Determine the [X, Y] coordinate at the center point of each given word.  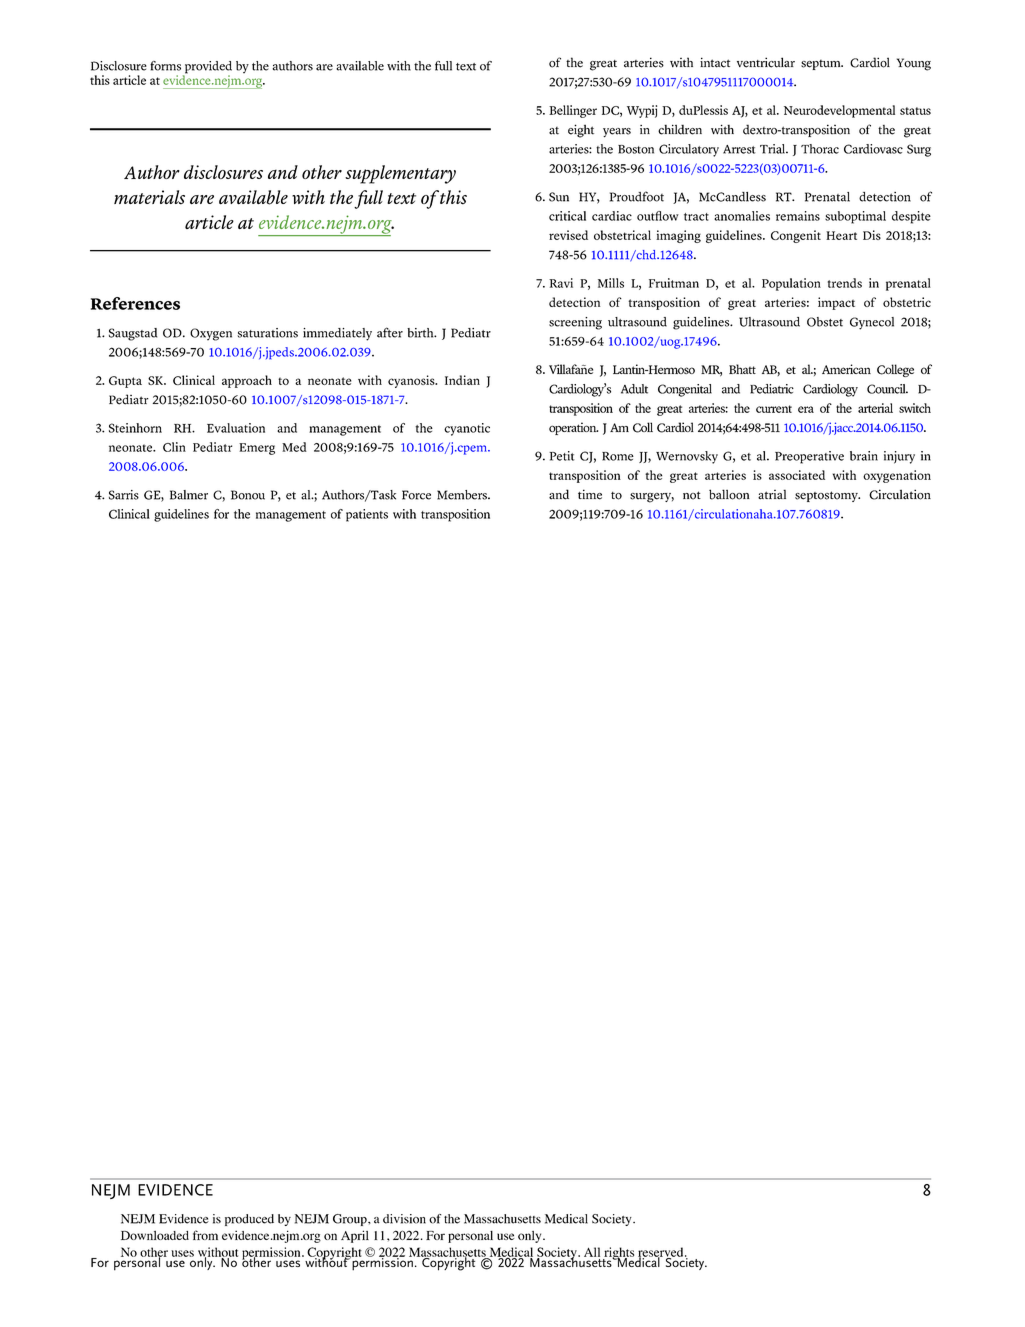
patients [367, 515]
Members [463, 495]
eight [581, 131]
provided [207, 68]
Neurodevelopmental [839, 111]
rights [619, 1254]
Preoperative [809, 457]
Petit [562, 456]
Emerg [257, 449]
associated [797, 475]
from [205, 1235]
